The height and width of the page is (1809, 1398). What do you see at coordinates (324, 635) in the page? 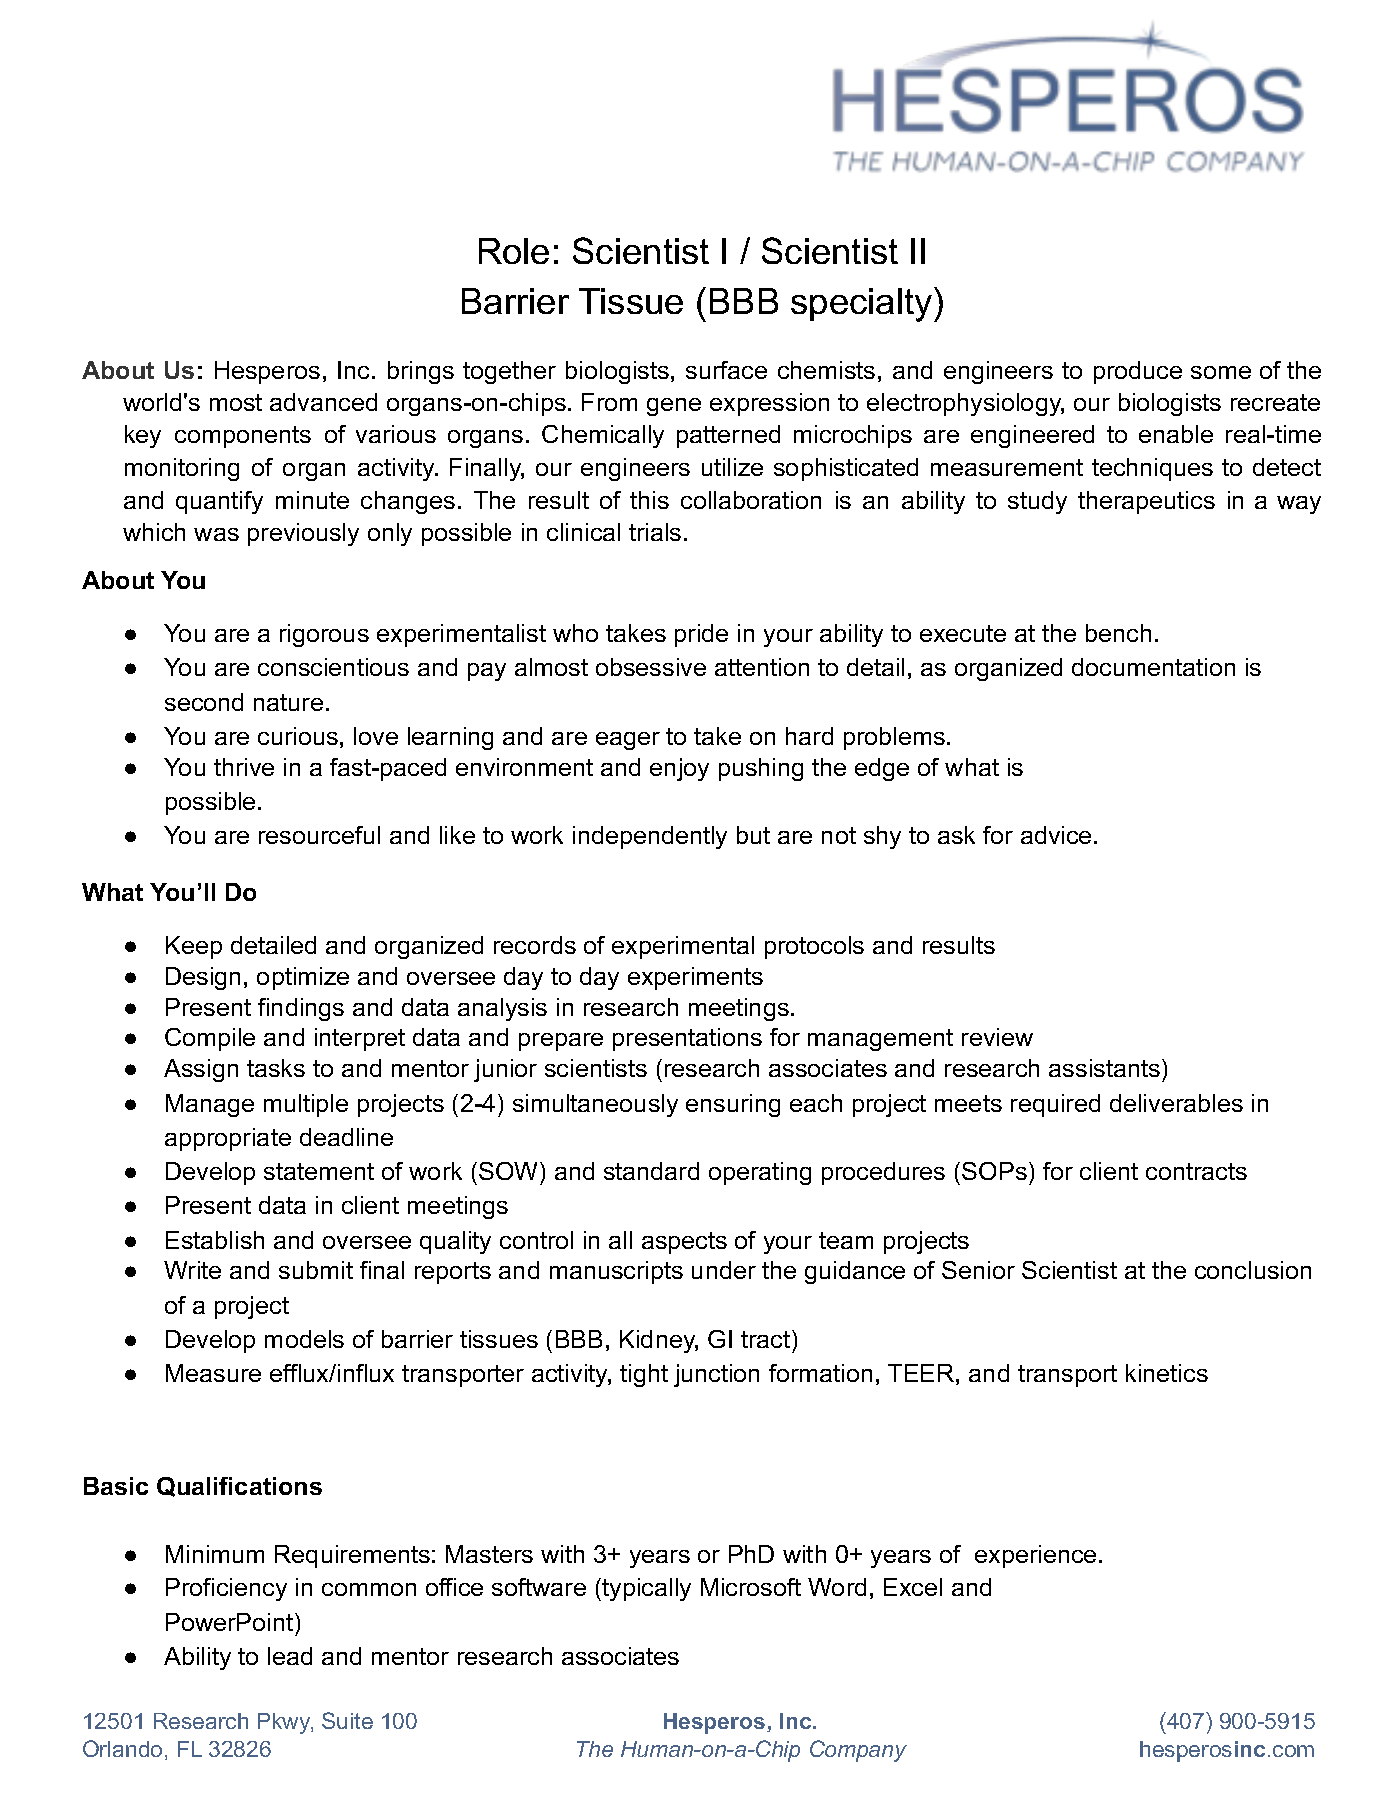
I see `rigorous` at bounding box center [324, 635].
